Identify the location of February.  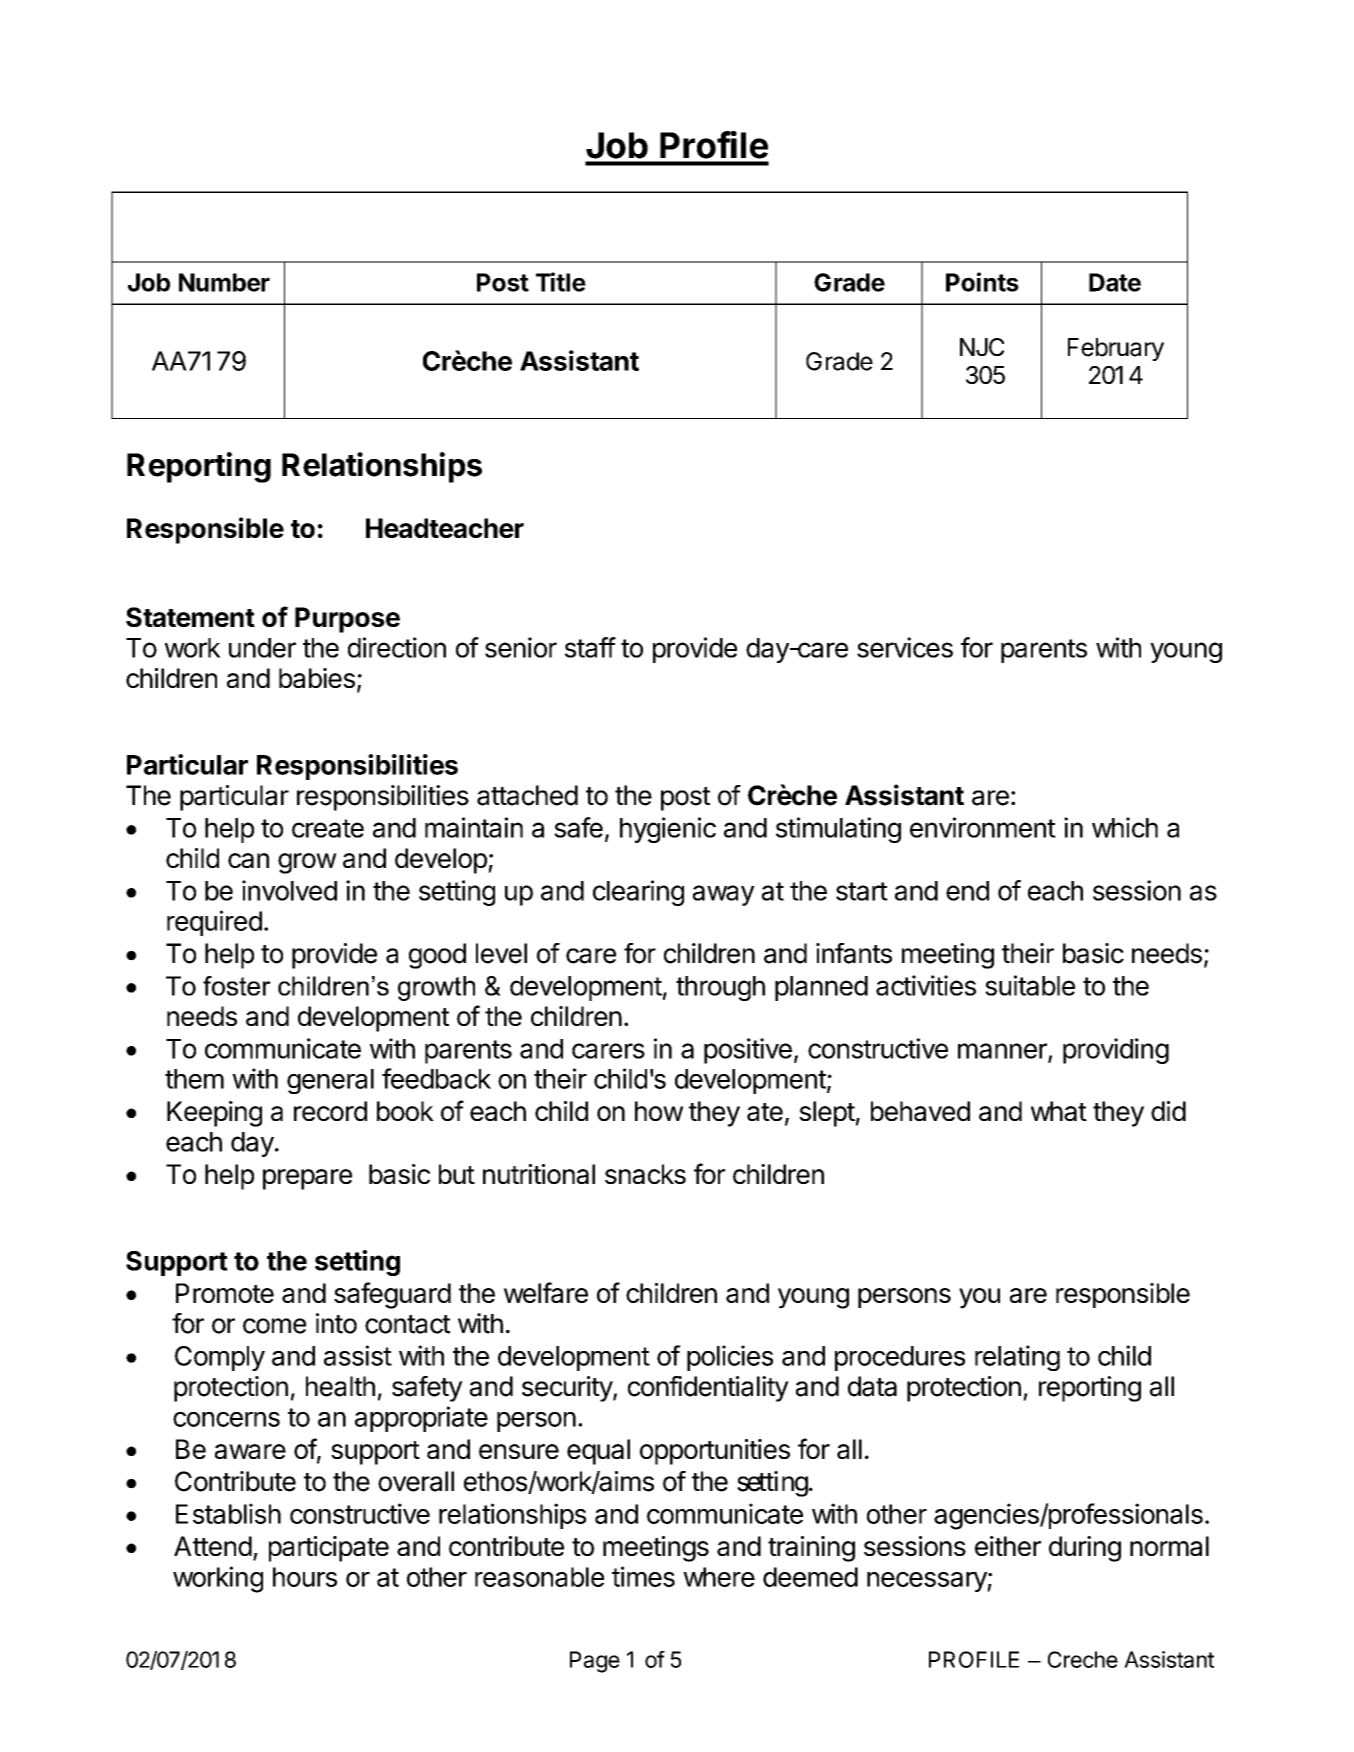
(1116, 349).
